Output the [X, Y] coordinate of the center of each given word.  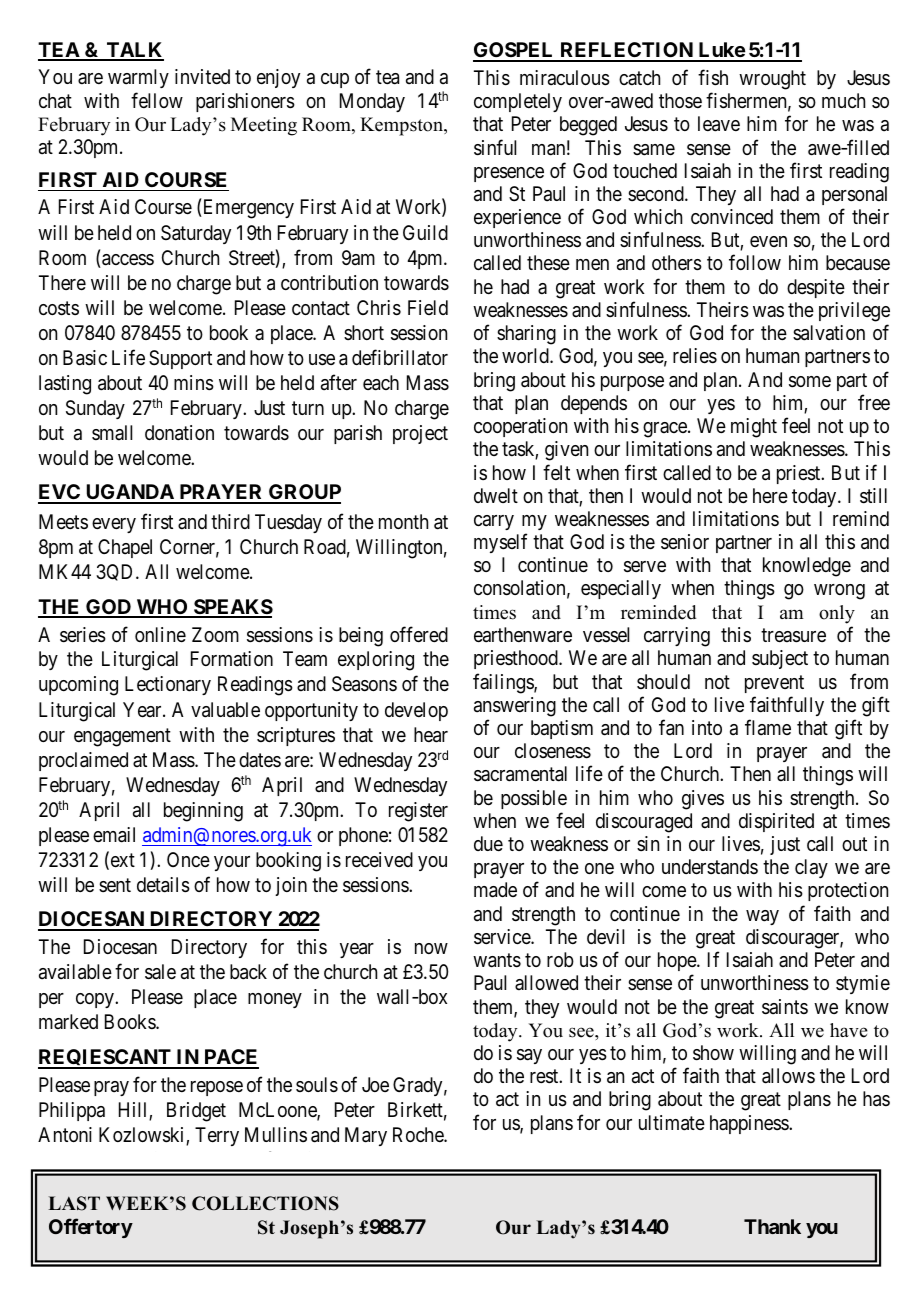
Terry [217, 1136]
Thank [772, 1226]
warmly [138, 78]
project [420, 434]
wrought [772, 80]
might [754, 428]
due [488, 844]
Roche [419, 1134]
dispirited [776, 822]
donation [179, 433]
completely [518, 102]
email [114, 835]
